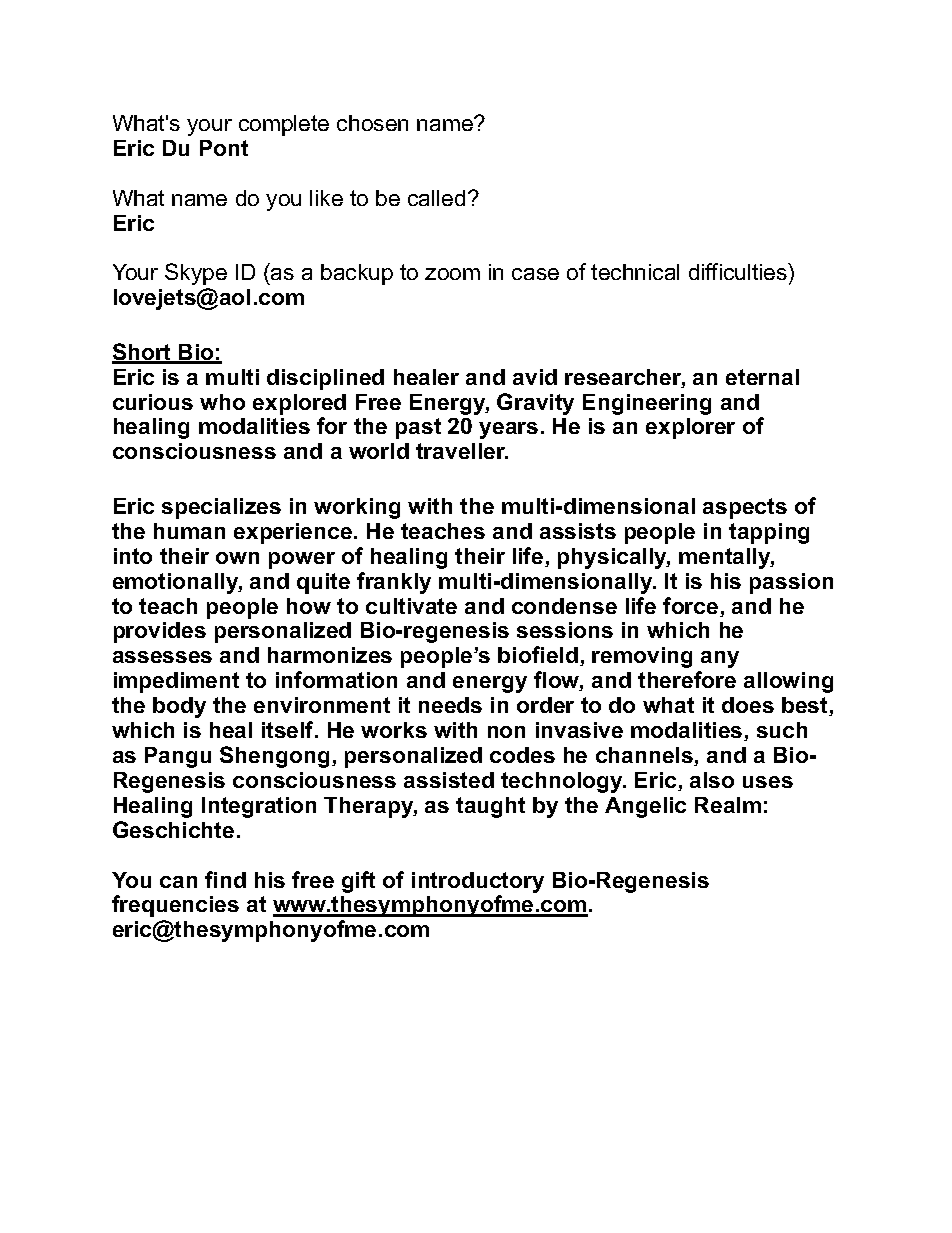 Image resolution: width=952 pixels, height=1233 pixels. What do you see at coordinates (221, 508) in the document?
I see `specializes` at bounding box center [221, 508].
